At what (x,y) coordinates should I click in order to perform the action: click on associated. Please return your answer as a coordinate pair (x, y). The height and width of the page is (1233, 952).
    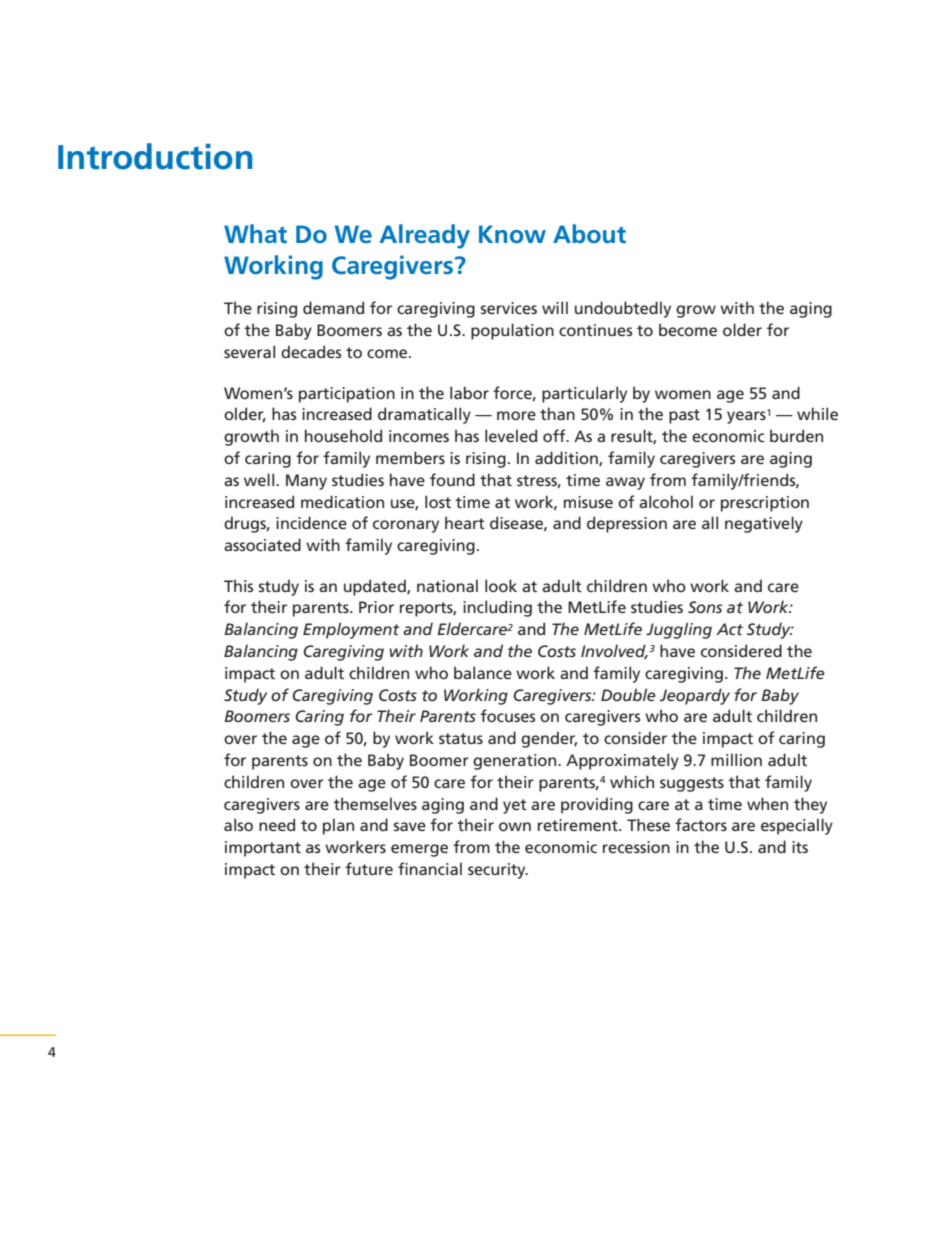
    Looking at the image, I should click on (262, 544).
